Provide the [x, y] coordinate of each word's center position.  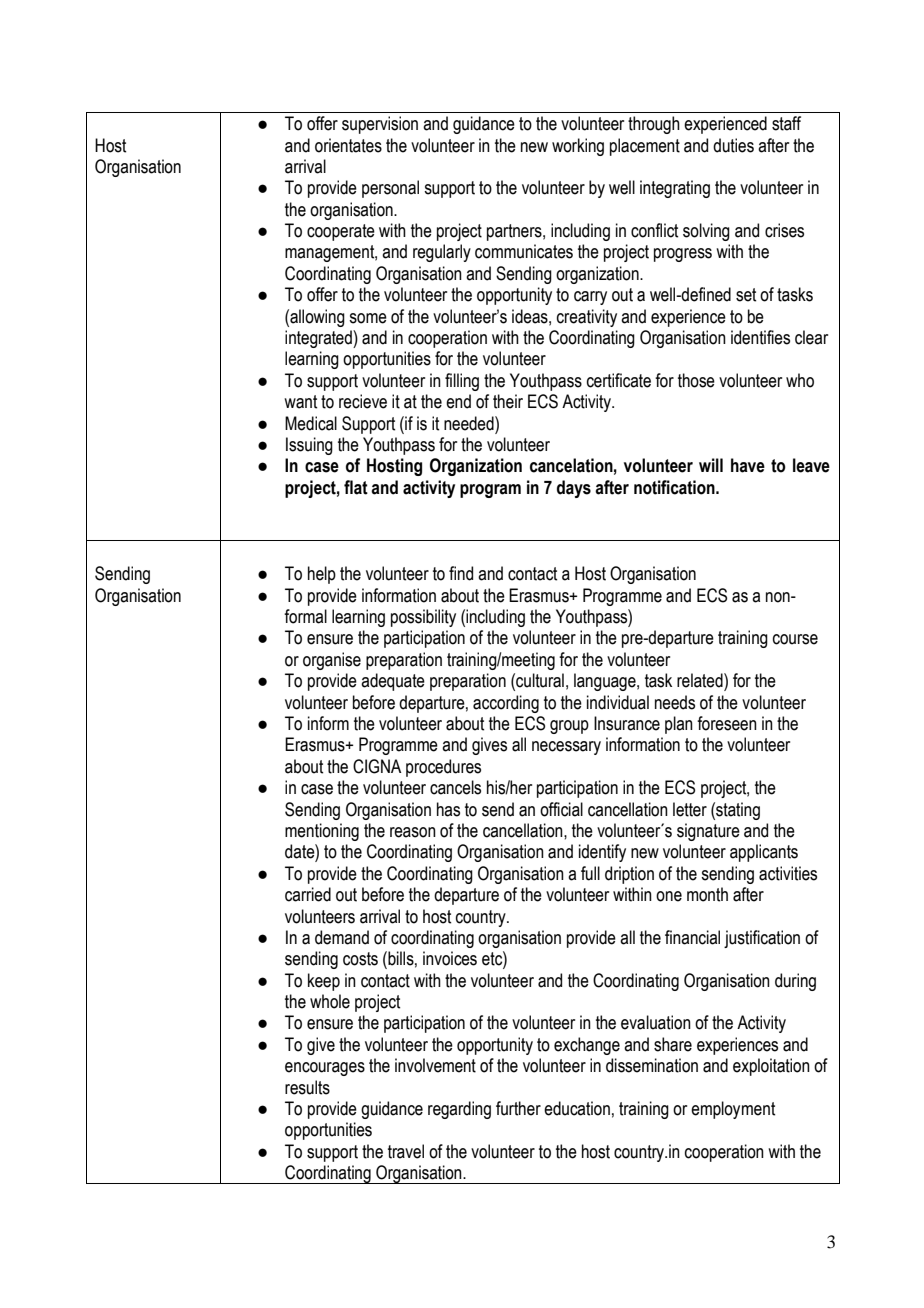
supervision [380, 125]
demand [342, 937]
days [574, 489]
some [368, 318]
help [322, 575]
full [590, 873]
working [578, 147]
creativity [587, 318]
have [748, 465]
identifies [760, 337]
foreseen [727, 723]
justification [762, 939]
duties [733, 145]
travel [406, 1151]
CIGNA [377, 766]
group [569, 727]
